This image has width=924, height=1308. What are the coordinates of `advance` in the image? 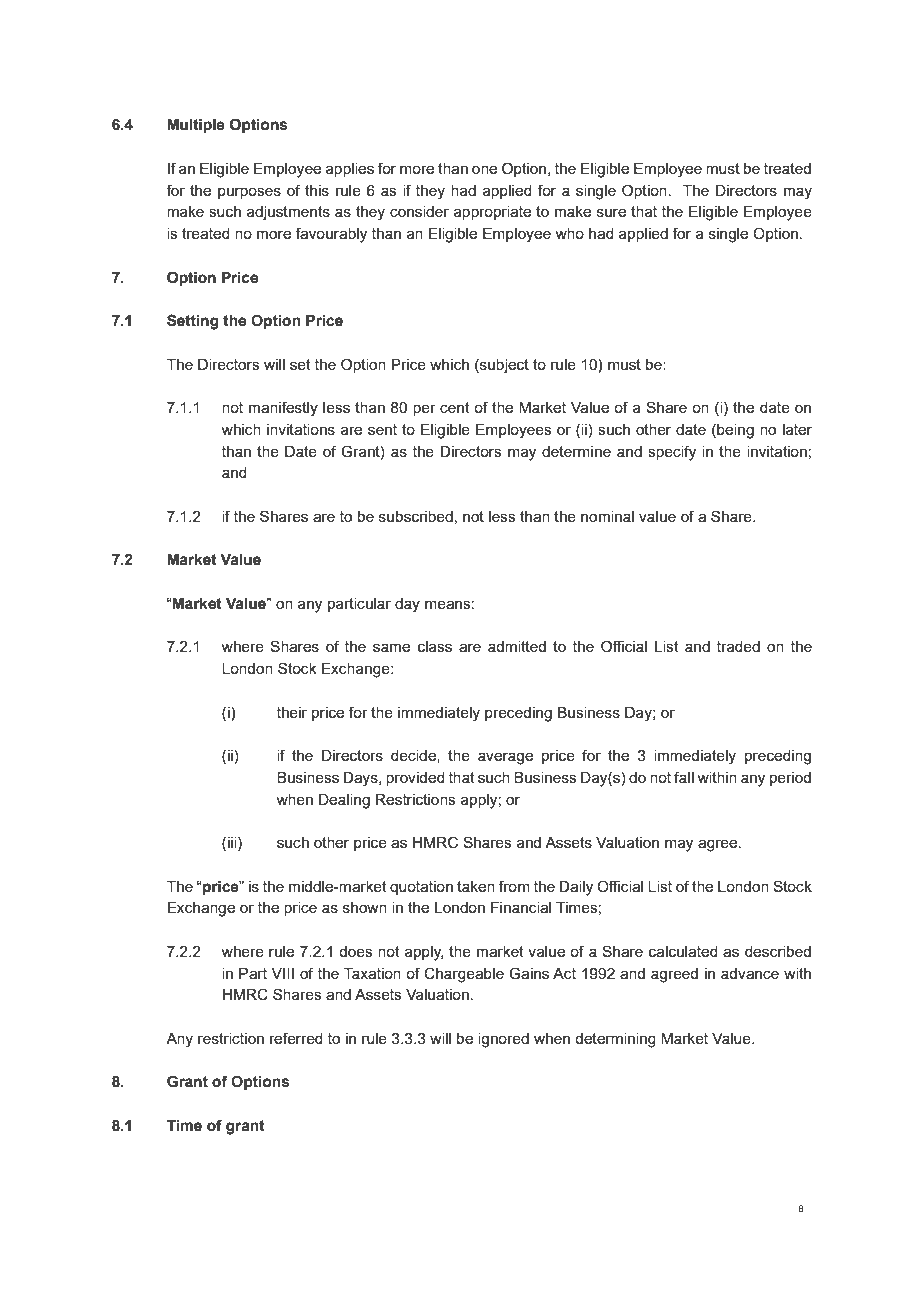 It's located at (750, 973).
